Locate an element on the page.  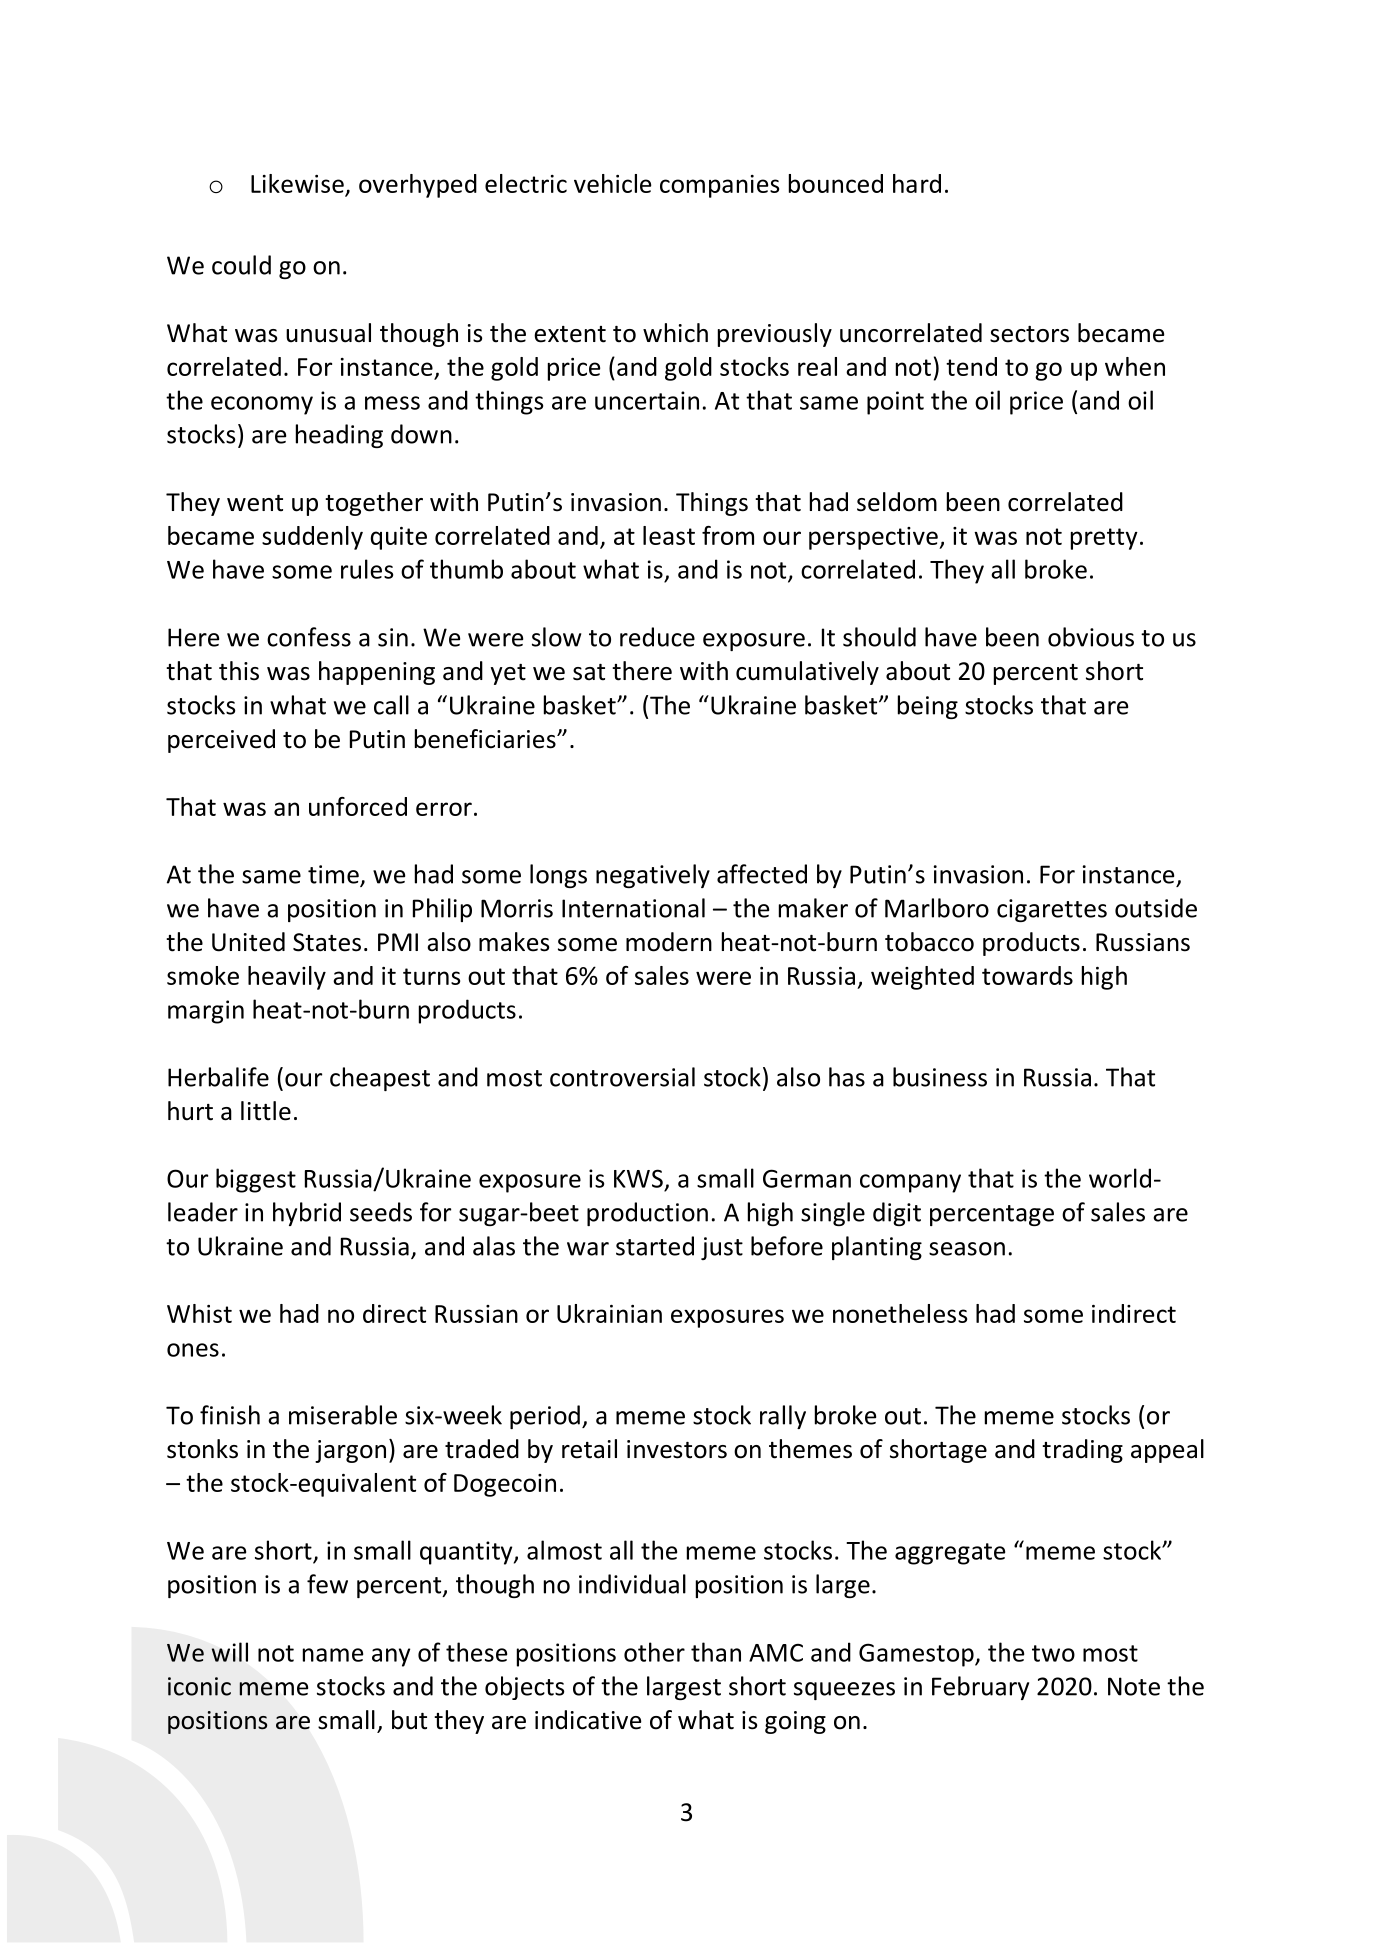
season is located at coordinates (967, 1249).
